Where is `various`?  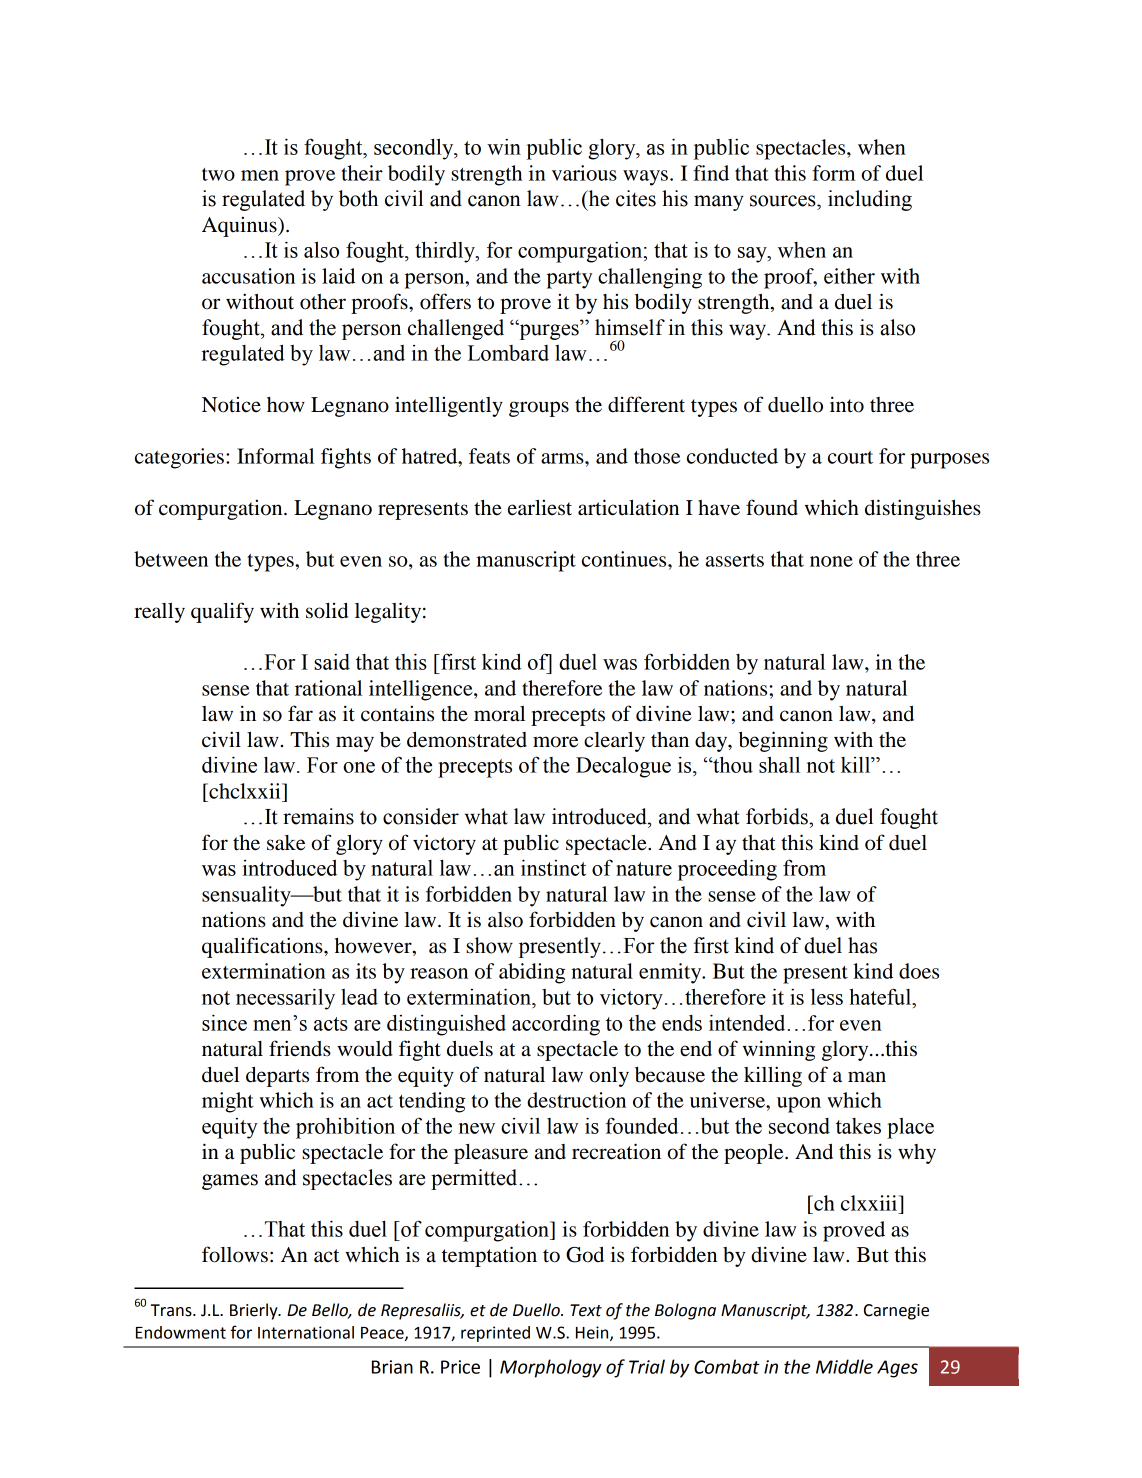 various is located at coordinates (584, 173).
